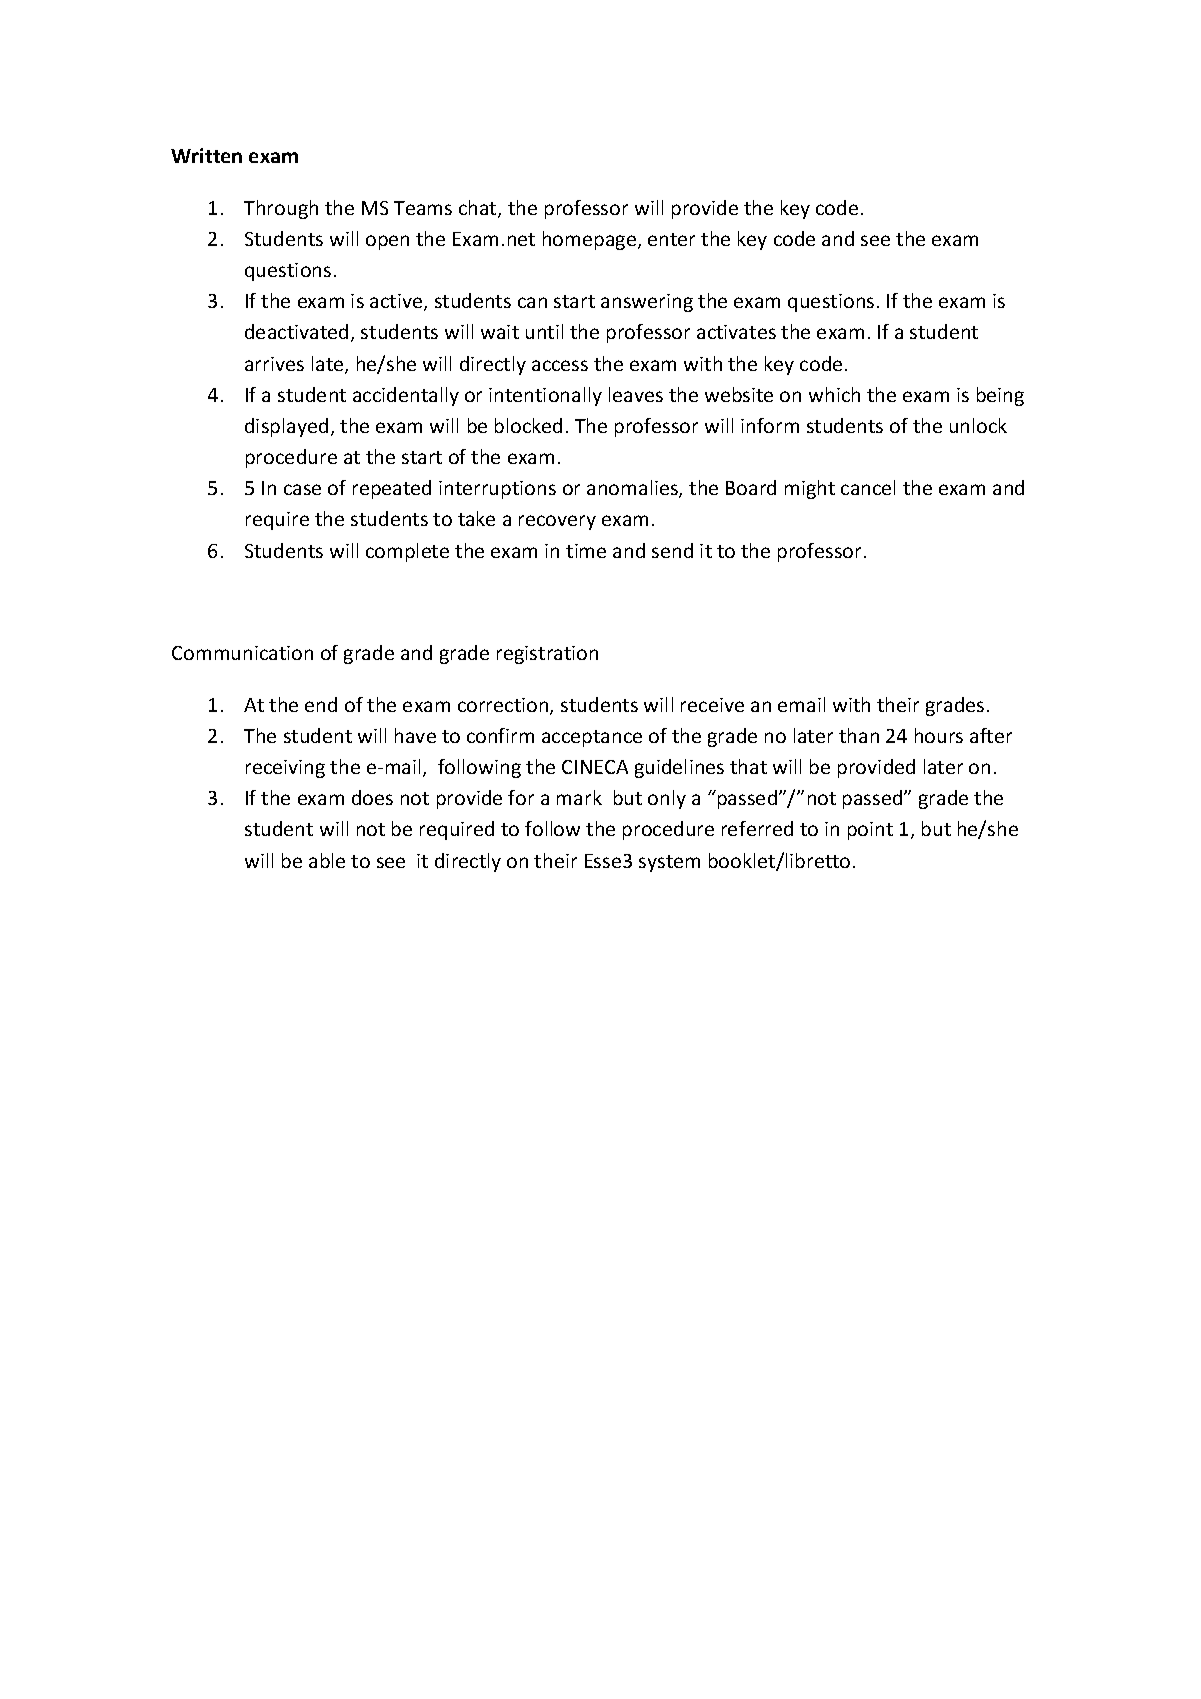 Image resolution: width=1201 pixels, height=1699 pixels. I want to click on time, so click(586, 551).
